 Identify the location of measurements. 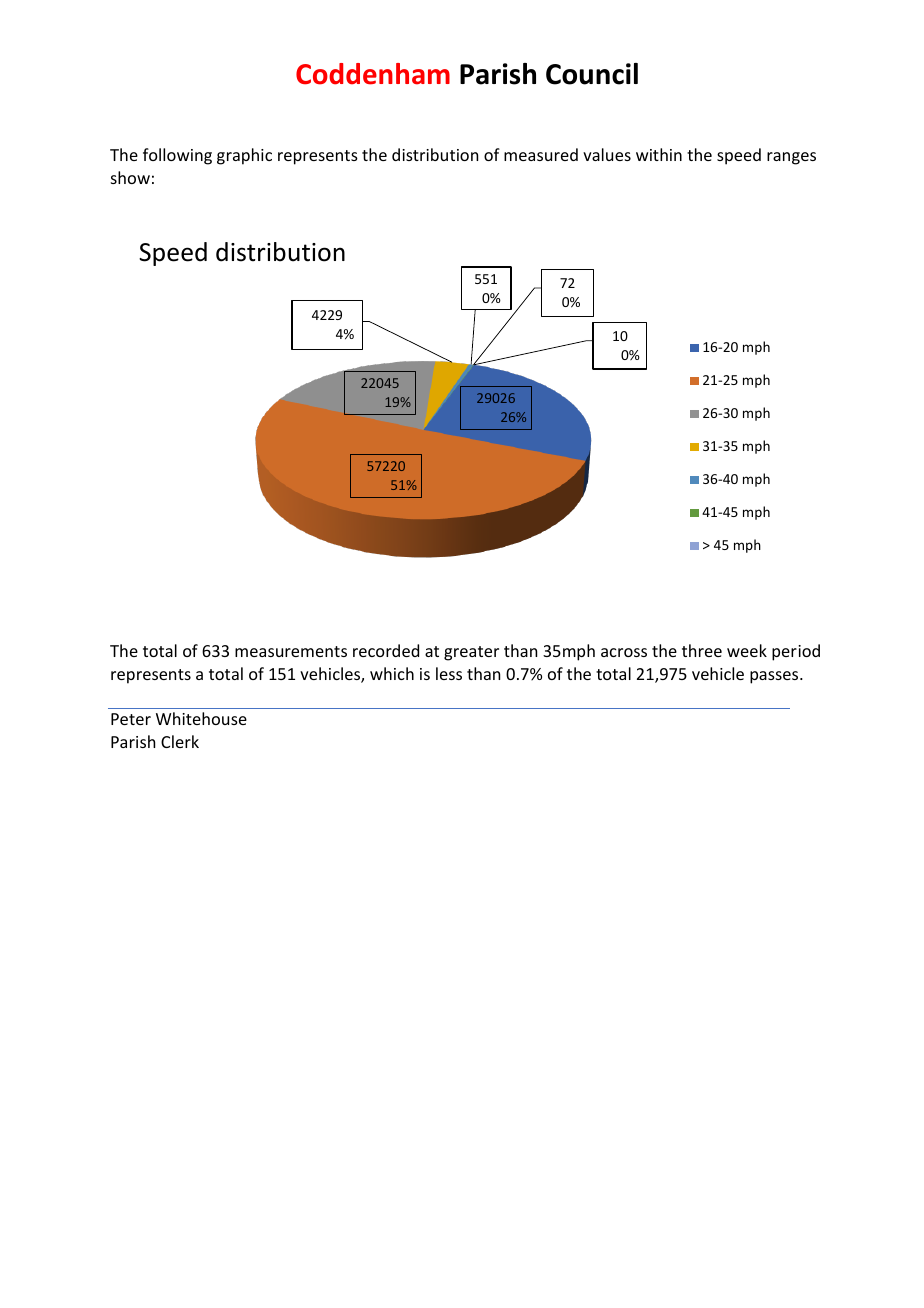
(291, 651).
